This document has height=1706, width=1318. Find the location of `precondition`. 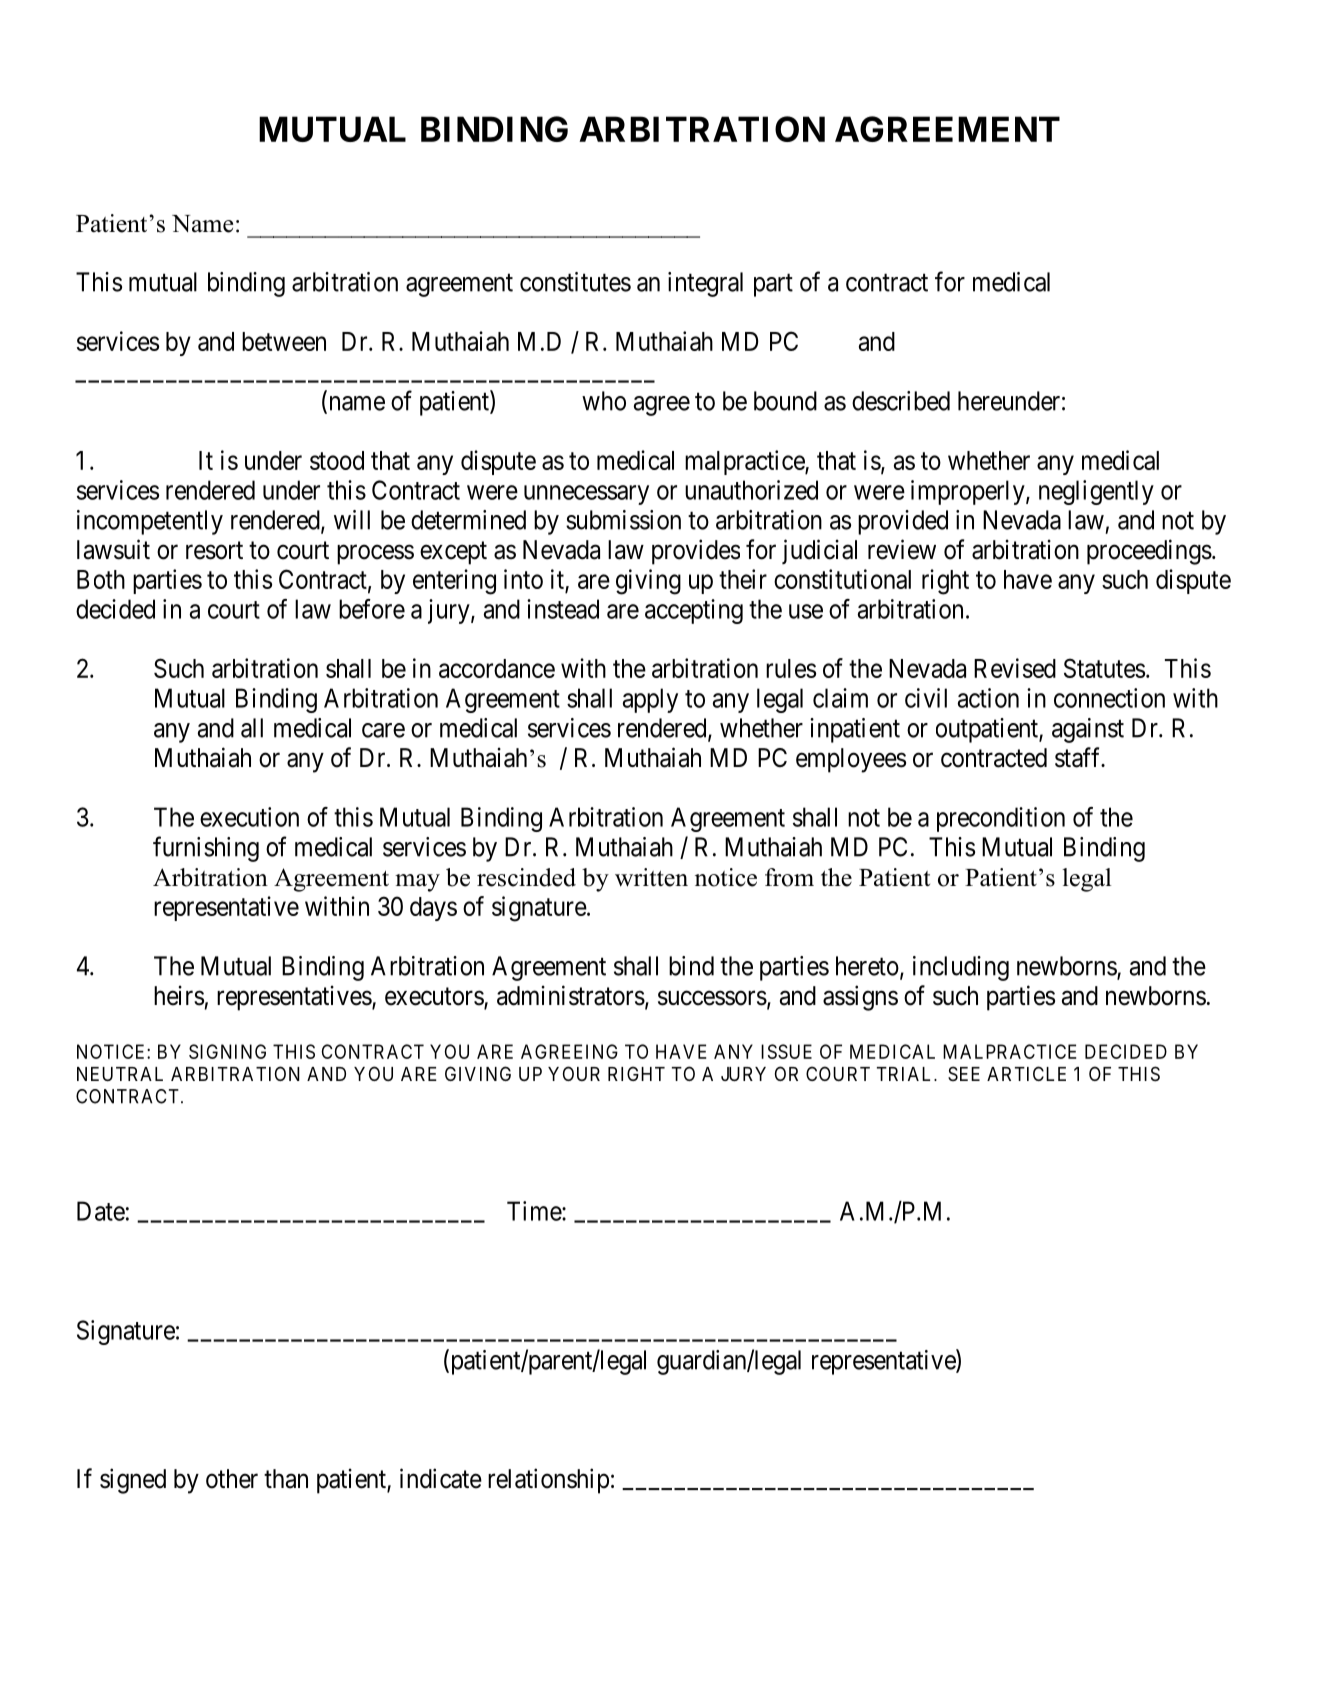

precondition is located at coordinates (1001, 819).
